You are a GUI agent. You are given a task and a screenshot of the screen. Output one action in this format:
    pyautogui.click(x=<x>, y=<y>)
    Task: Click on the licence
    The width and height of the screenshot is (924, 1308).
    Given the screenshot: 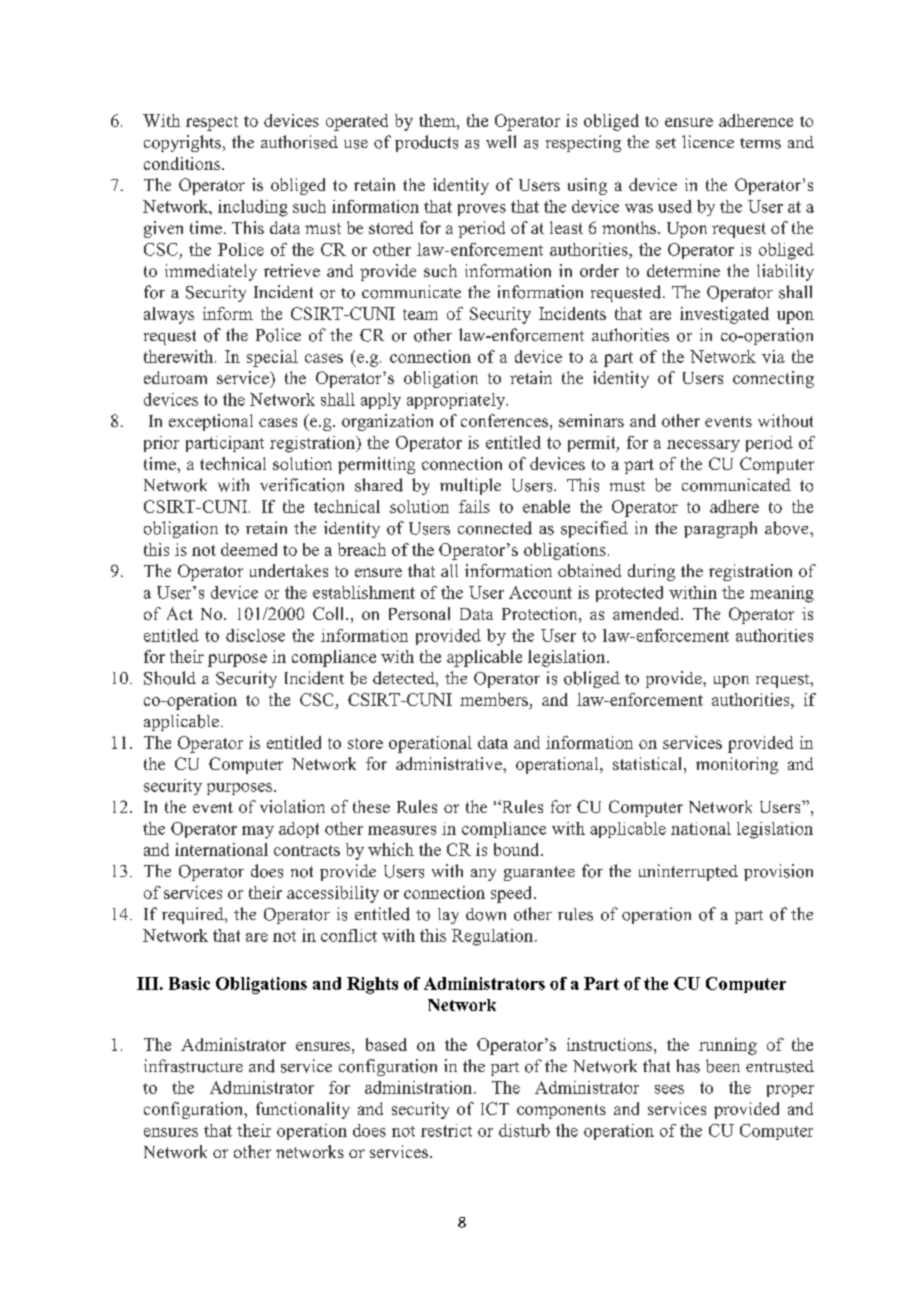 What is the action you would take?
    pyautogui.click(x=708, y=141)
